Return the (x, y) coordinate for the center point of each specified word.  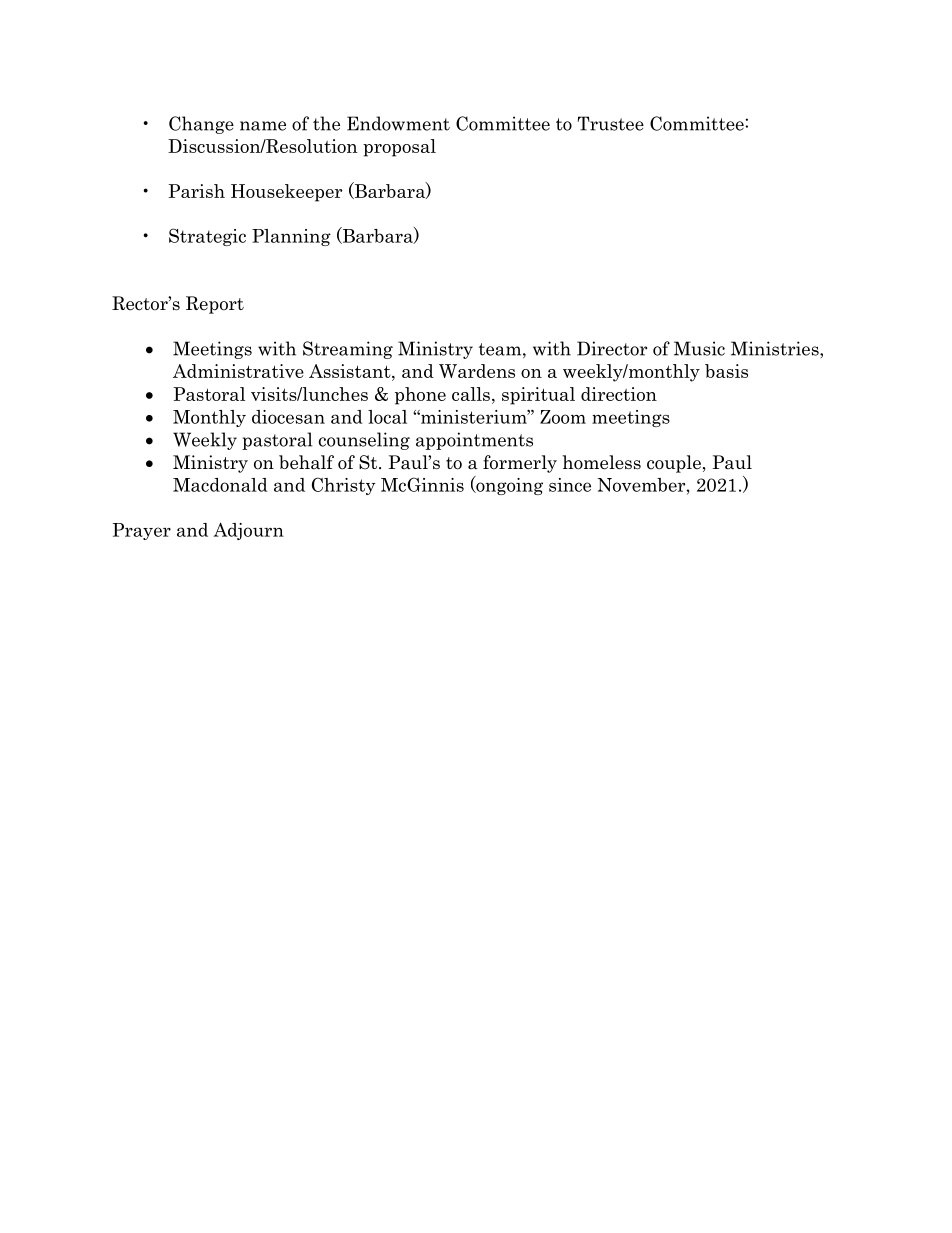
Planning (291, 237)
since (570, 485)
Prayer (142, 531)
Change (201, 125)
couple (674, 464)
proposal (399, 148)
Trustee (611, 123)
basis (726, 371)
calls (471, 394)
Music (699, 348)
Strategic (207, 237)
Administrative (238, 371)
